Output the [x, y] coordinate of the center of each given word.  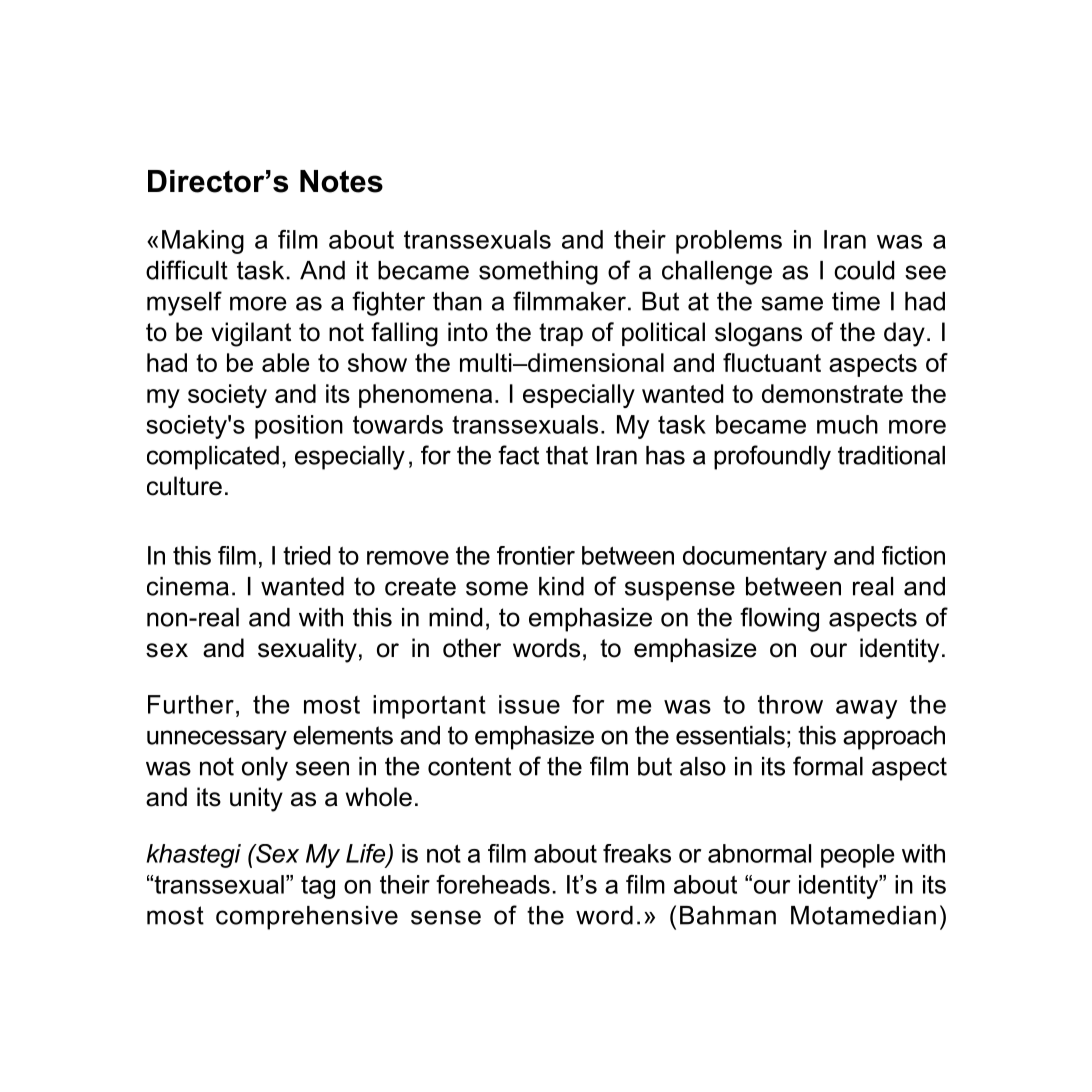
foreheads [493, 884]
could [864, 270]
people [858, 856]
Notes [341, 181]
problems [729, 242]
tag [318, 887]
